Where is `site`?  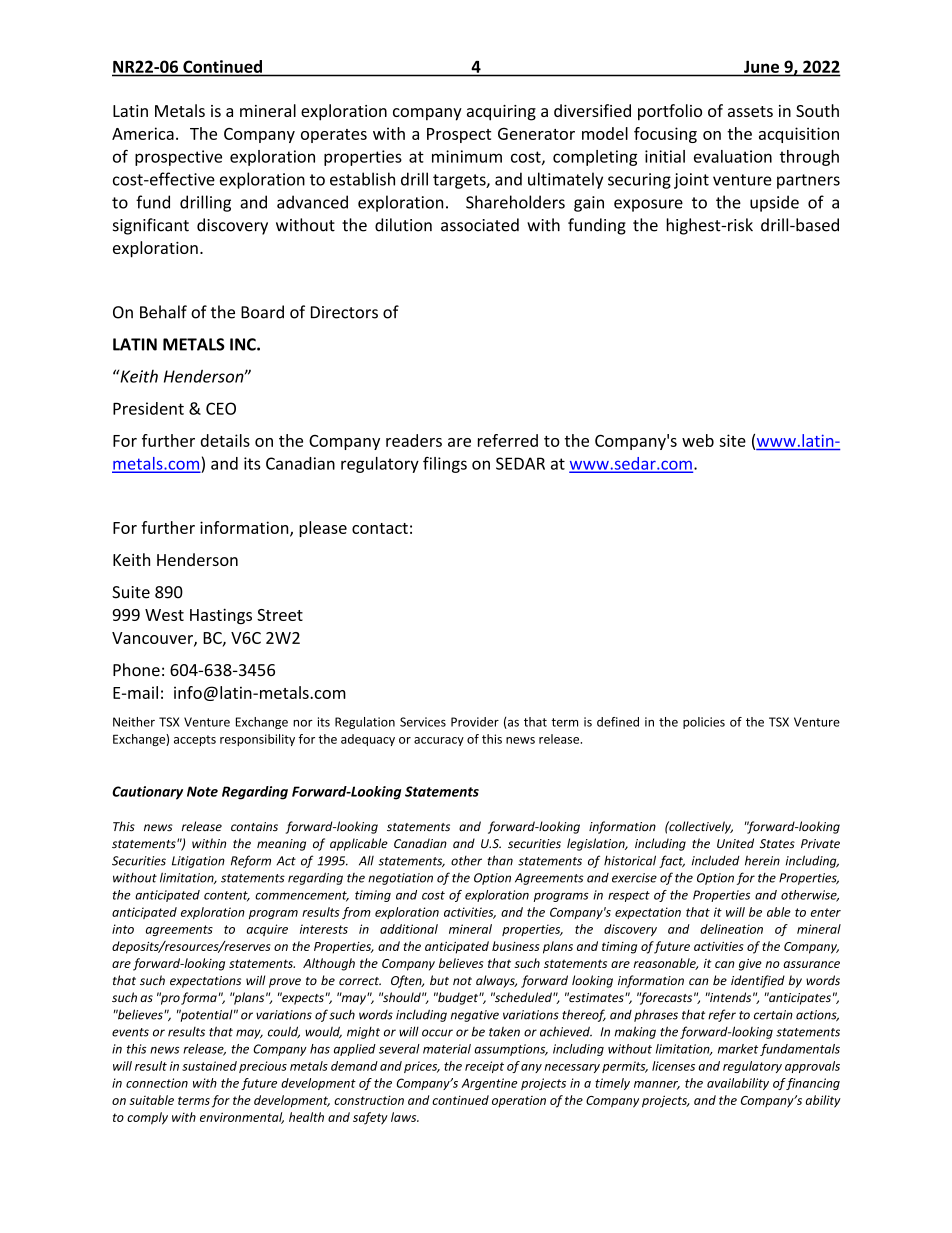
site is located at coordinates (732, 440).
